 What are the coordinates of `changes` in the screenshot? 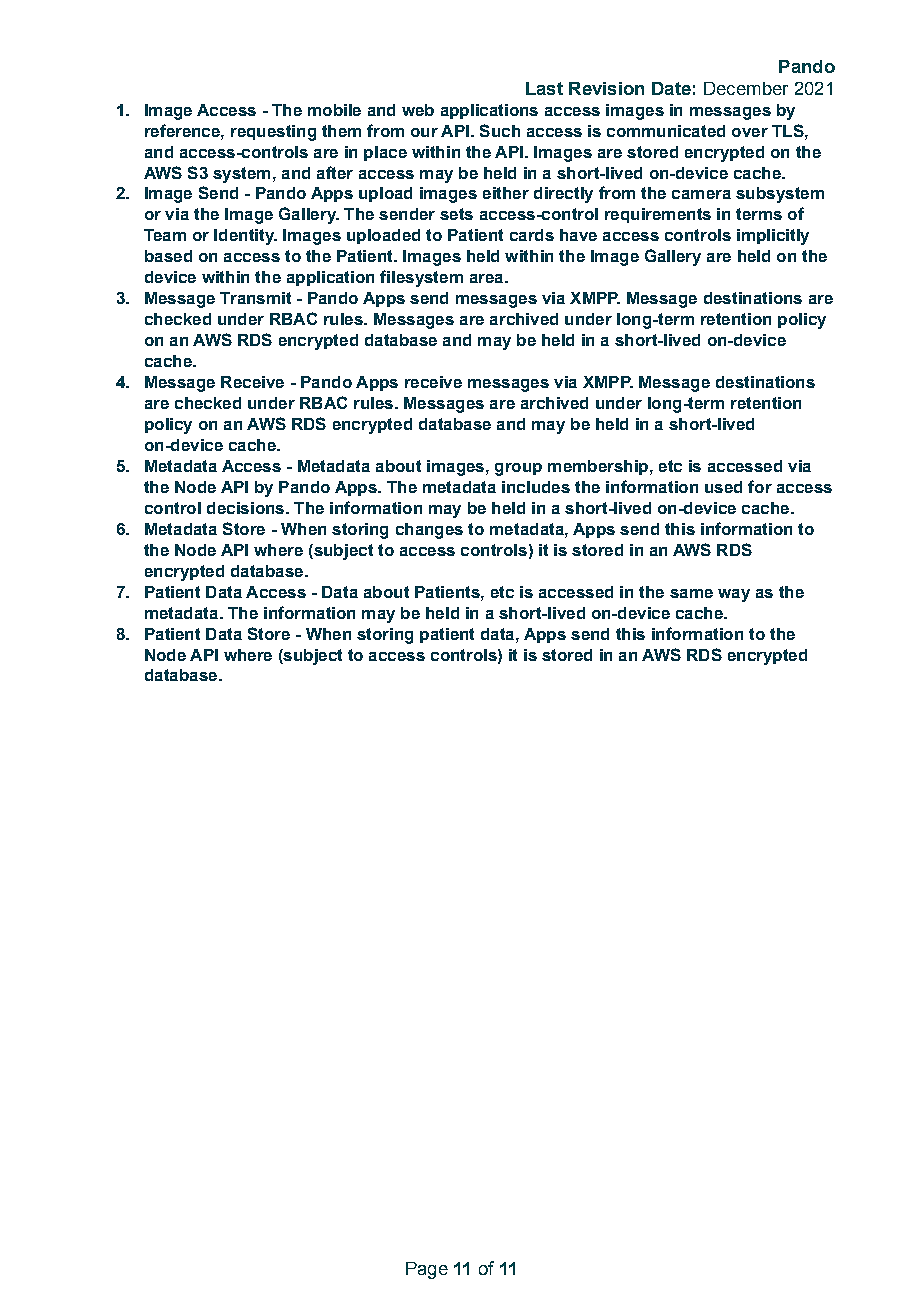 It's located at (429, 531).
